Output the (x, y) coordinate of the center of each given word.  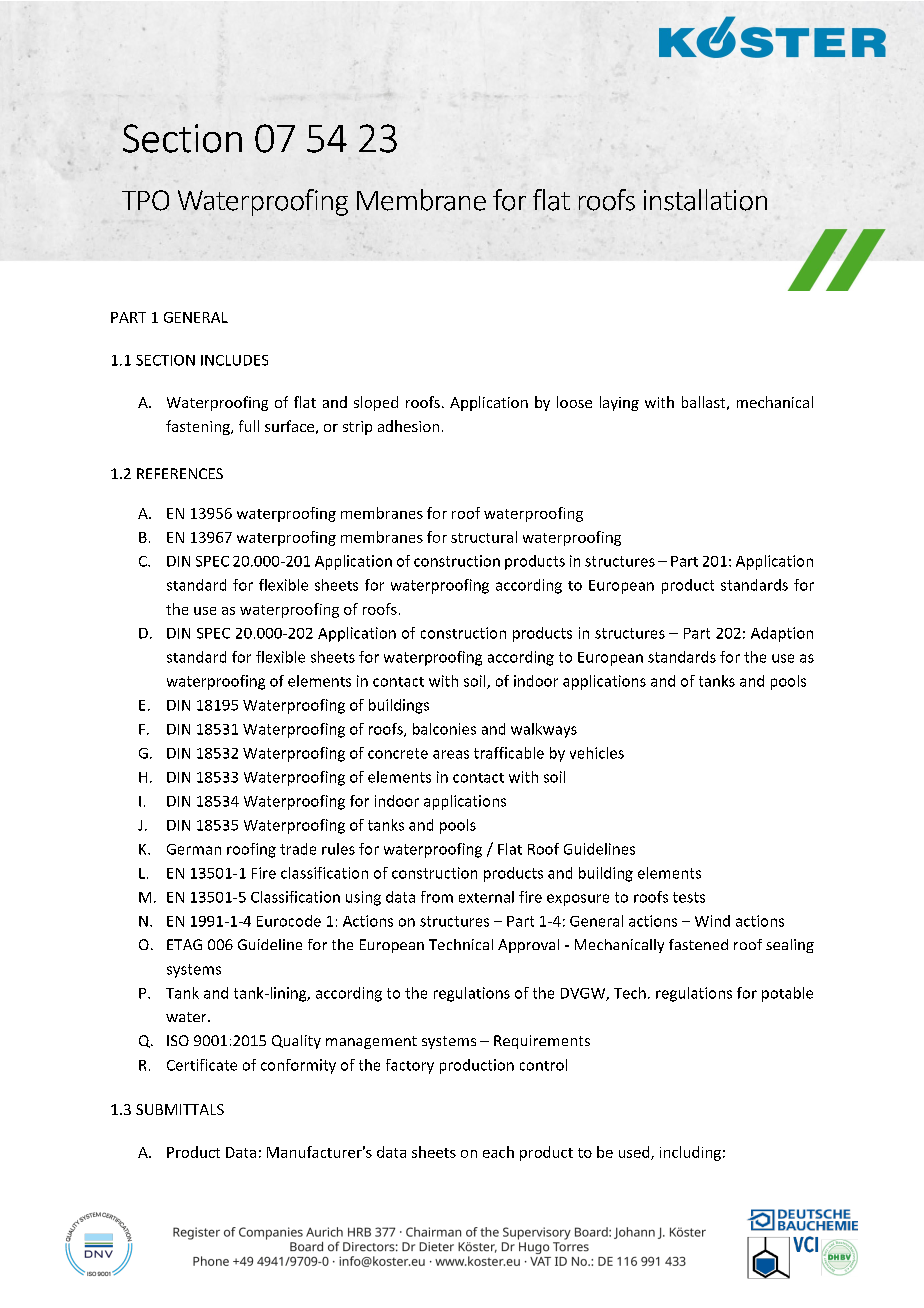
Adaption (782, 634)
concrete (398, 753)
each (498, 1152)
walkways (544, 730)
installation (705, 200)
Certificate (202, 1065)
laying (619, 403)
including (690, 1153)
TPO (145, 200)
